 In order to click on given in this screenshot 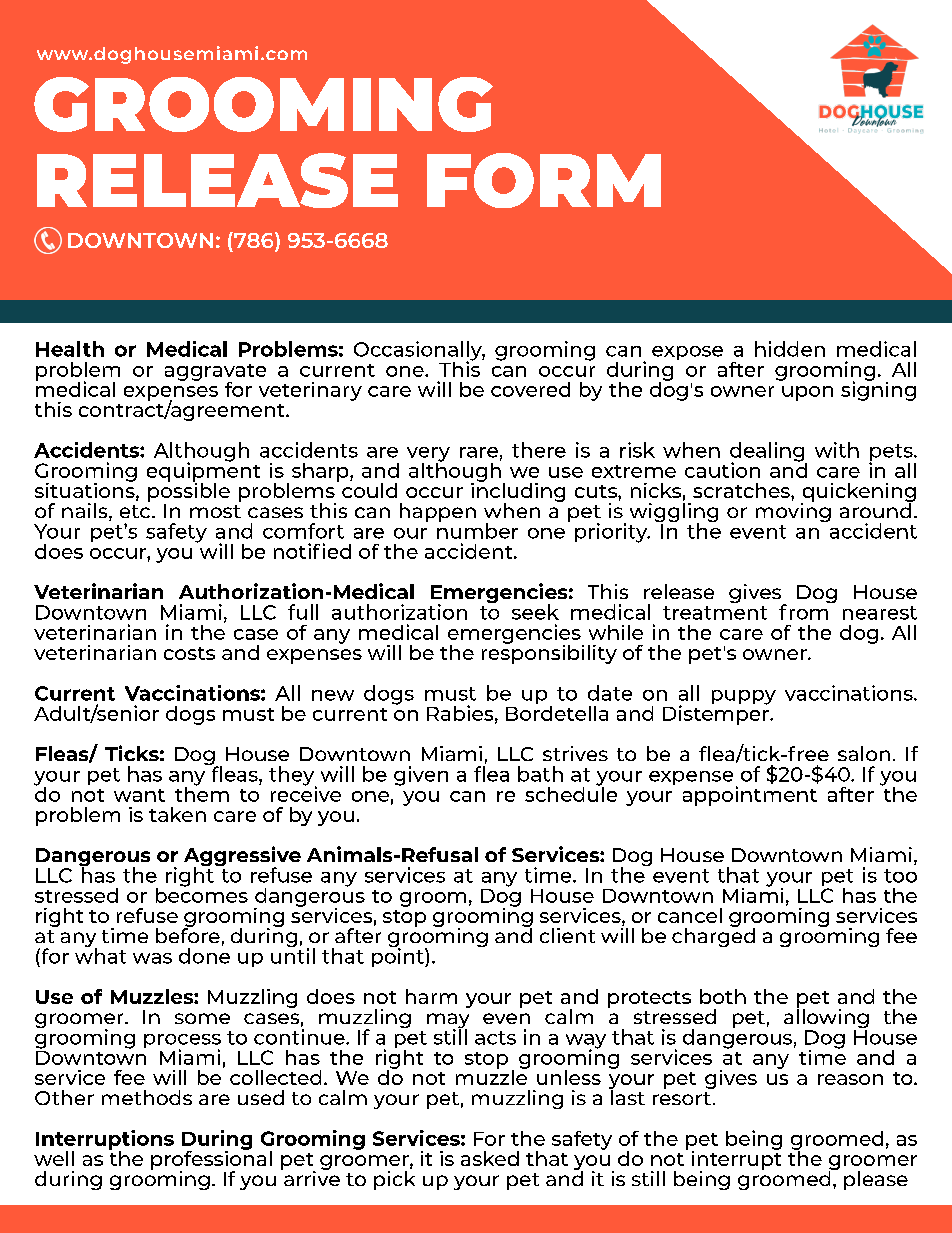, I will do `click(421, 776)`.
